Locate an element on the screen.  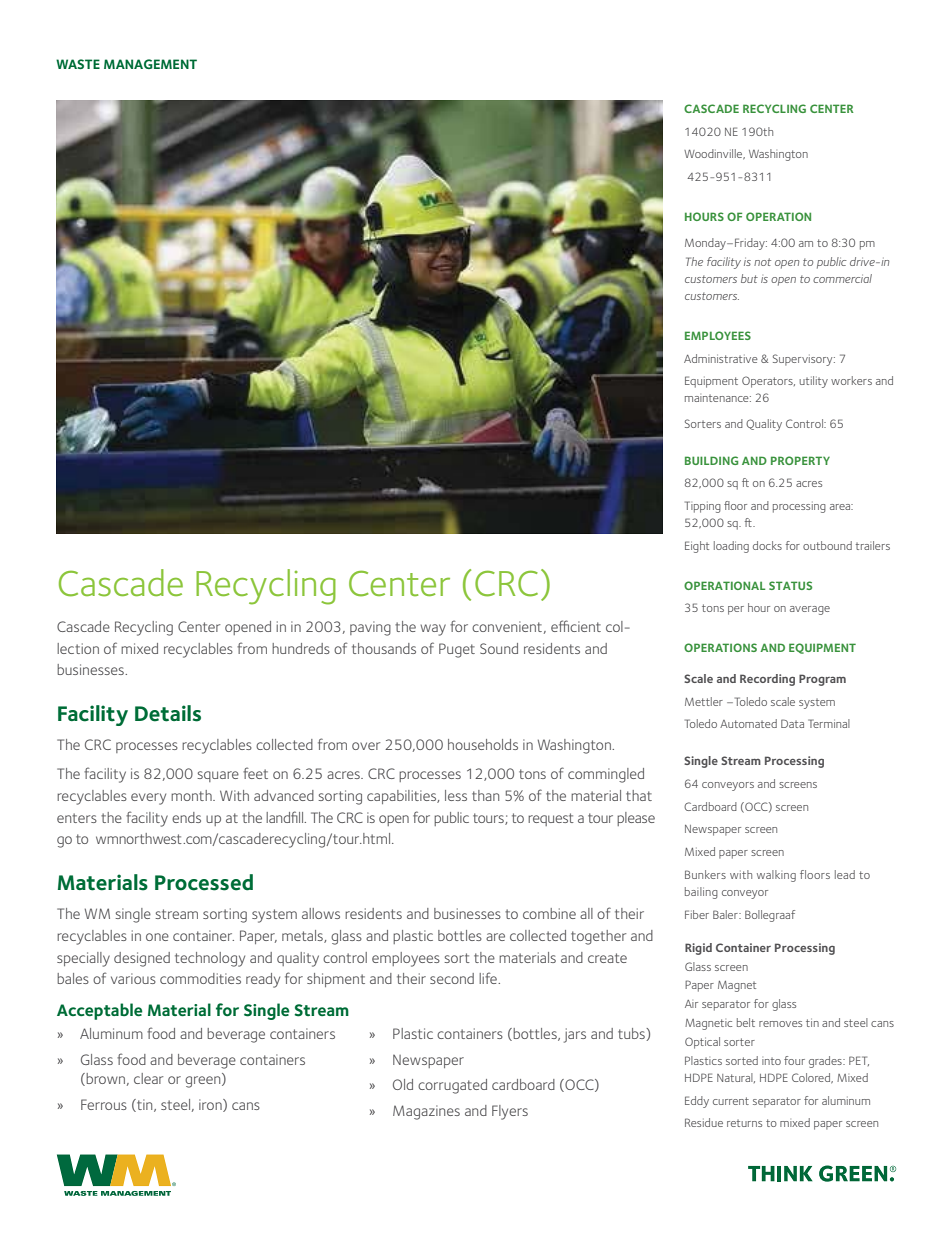
but is located at coordinates (749, 278).
